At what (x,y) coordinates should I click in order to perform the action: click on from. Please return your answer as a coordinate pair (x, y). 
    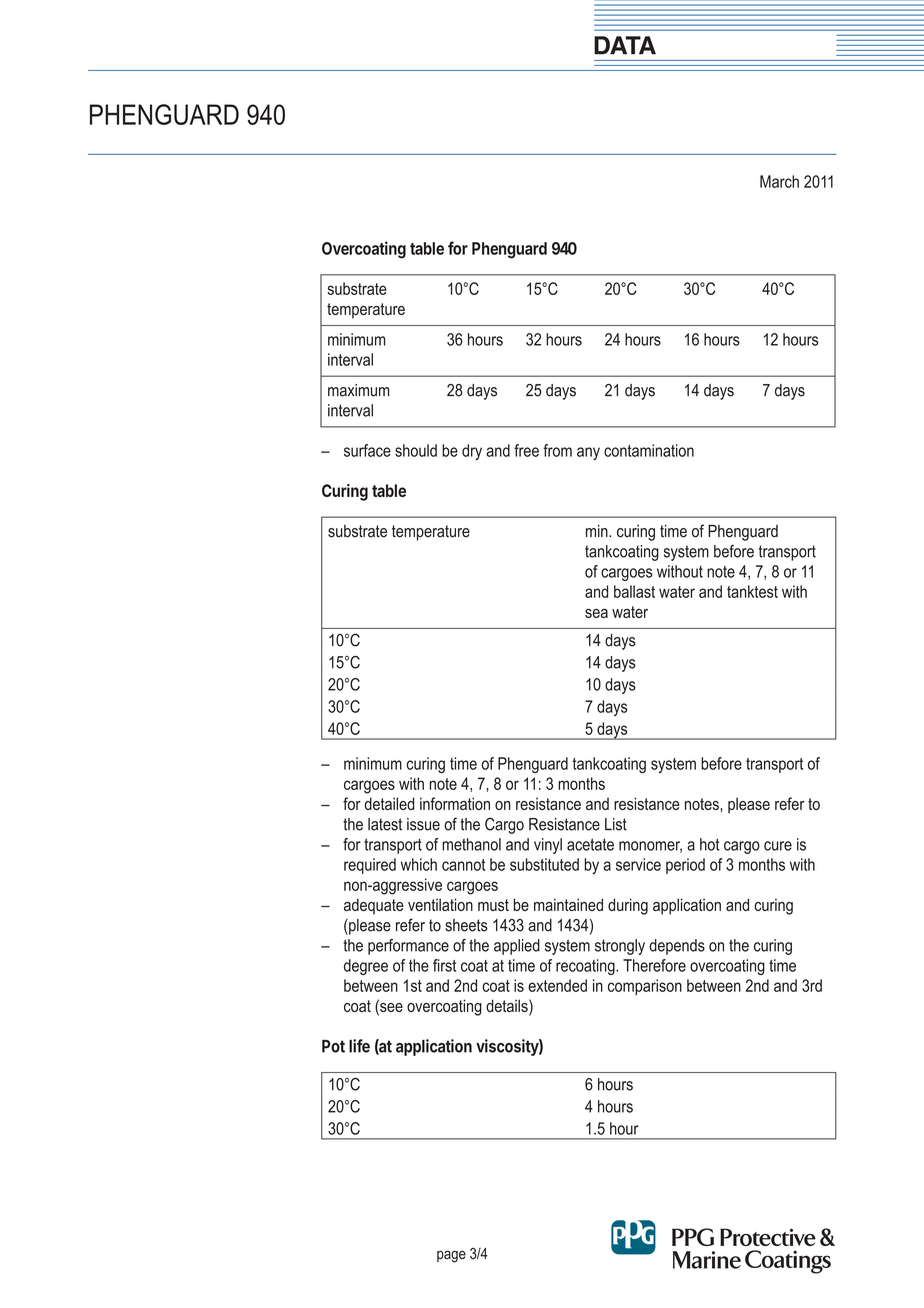
    Looking at the image, I should click on (557, 450).
